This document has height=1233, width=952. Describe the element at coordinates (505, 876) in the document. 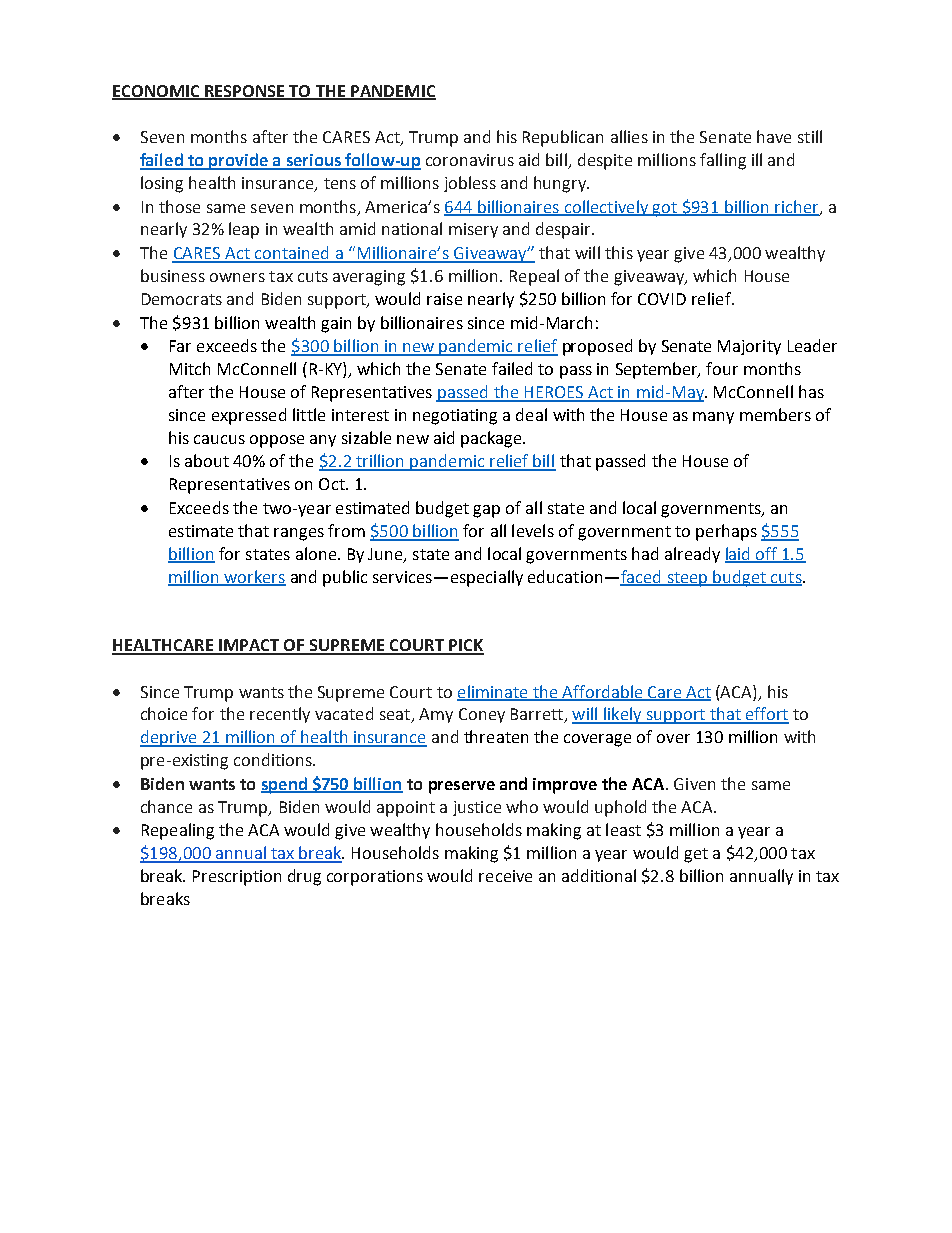

I see `receive` at that location.
